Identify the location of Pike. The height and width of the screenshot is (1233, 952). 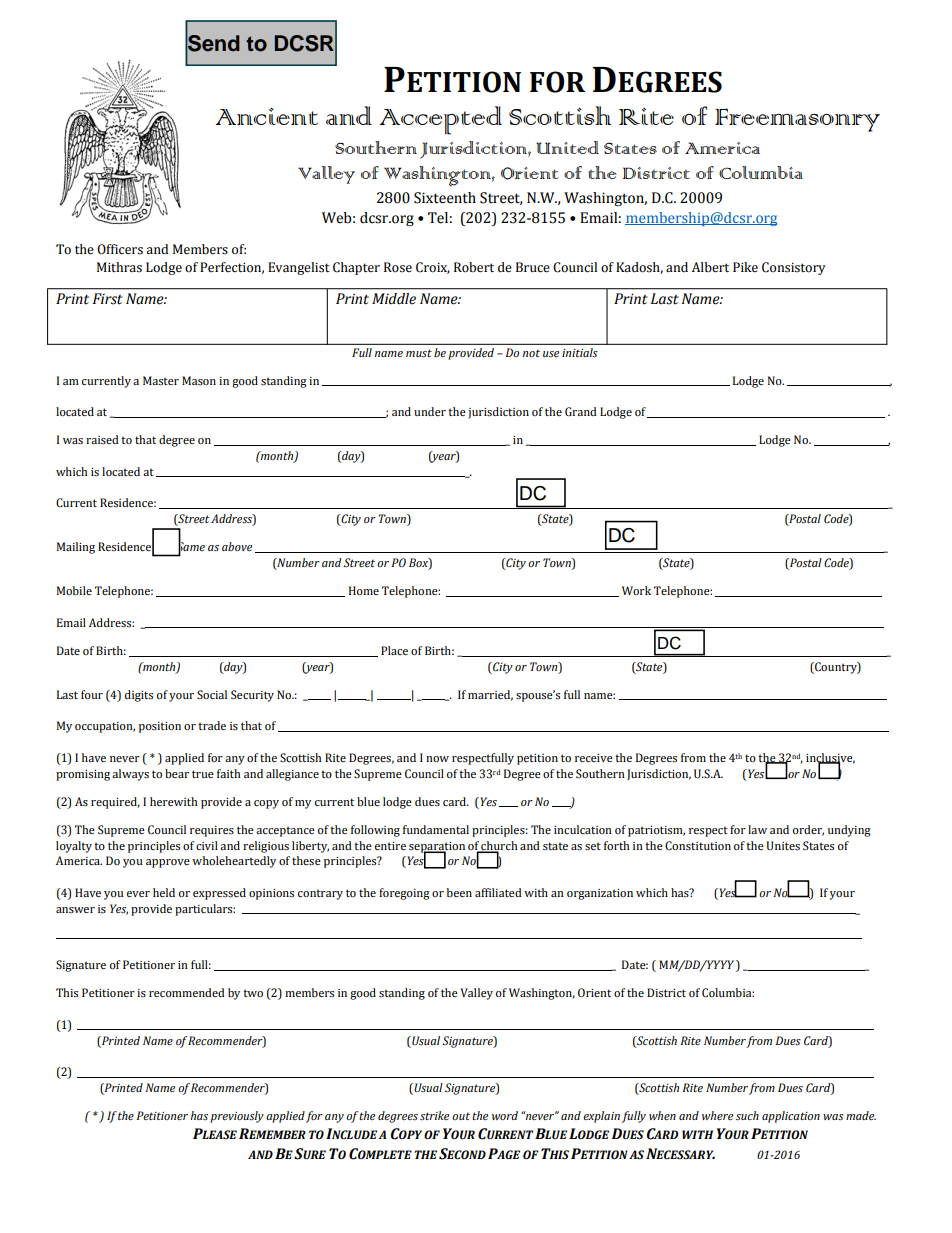
(745, 267).
